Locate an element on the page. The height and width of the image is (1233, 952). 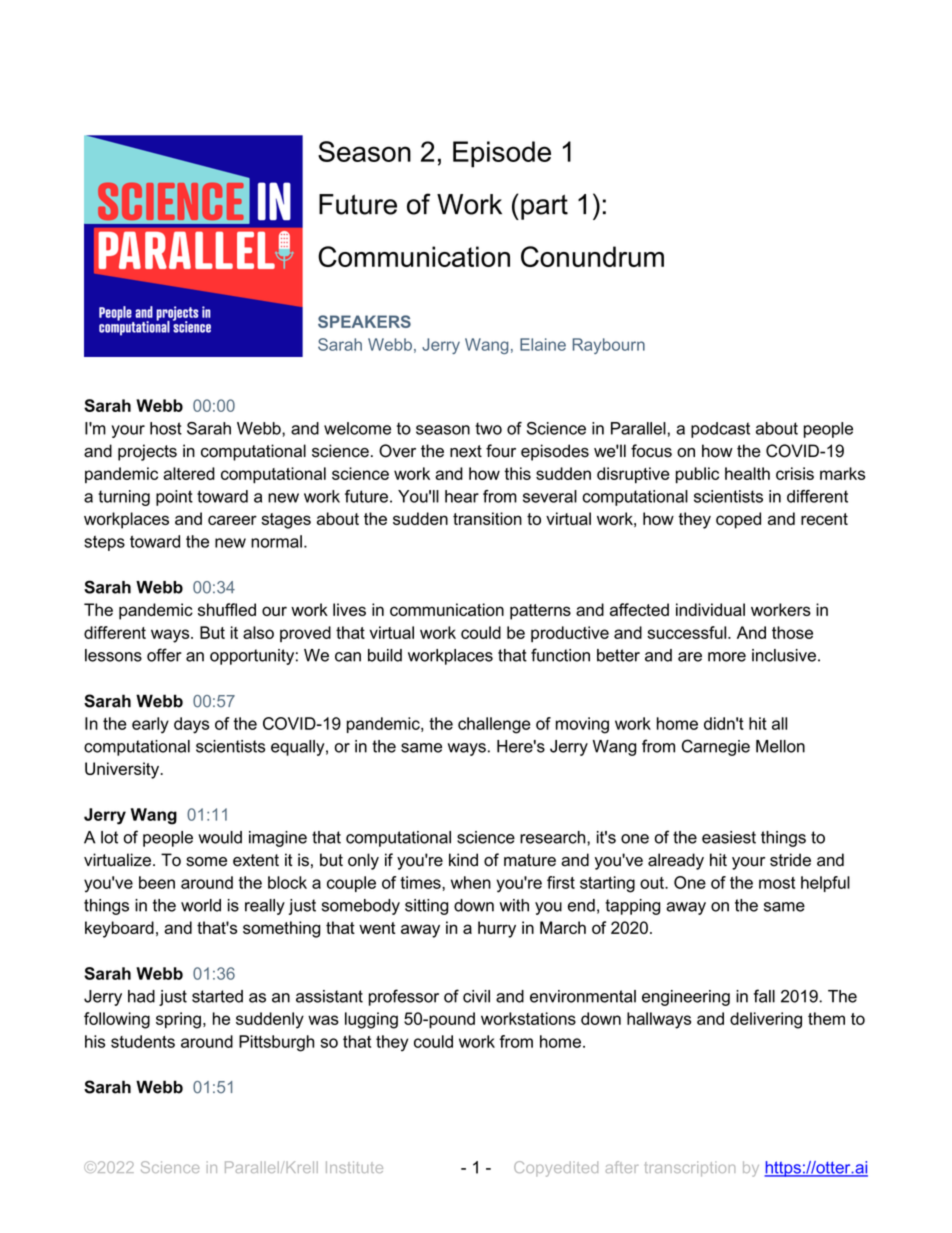
SPEAKERS is located at coordinates (364, 321).
